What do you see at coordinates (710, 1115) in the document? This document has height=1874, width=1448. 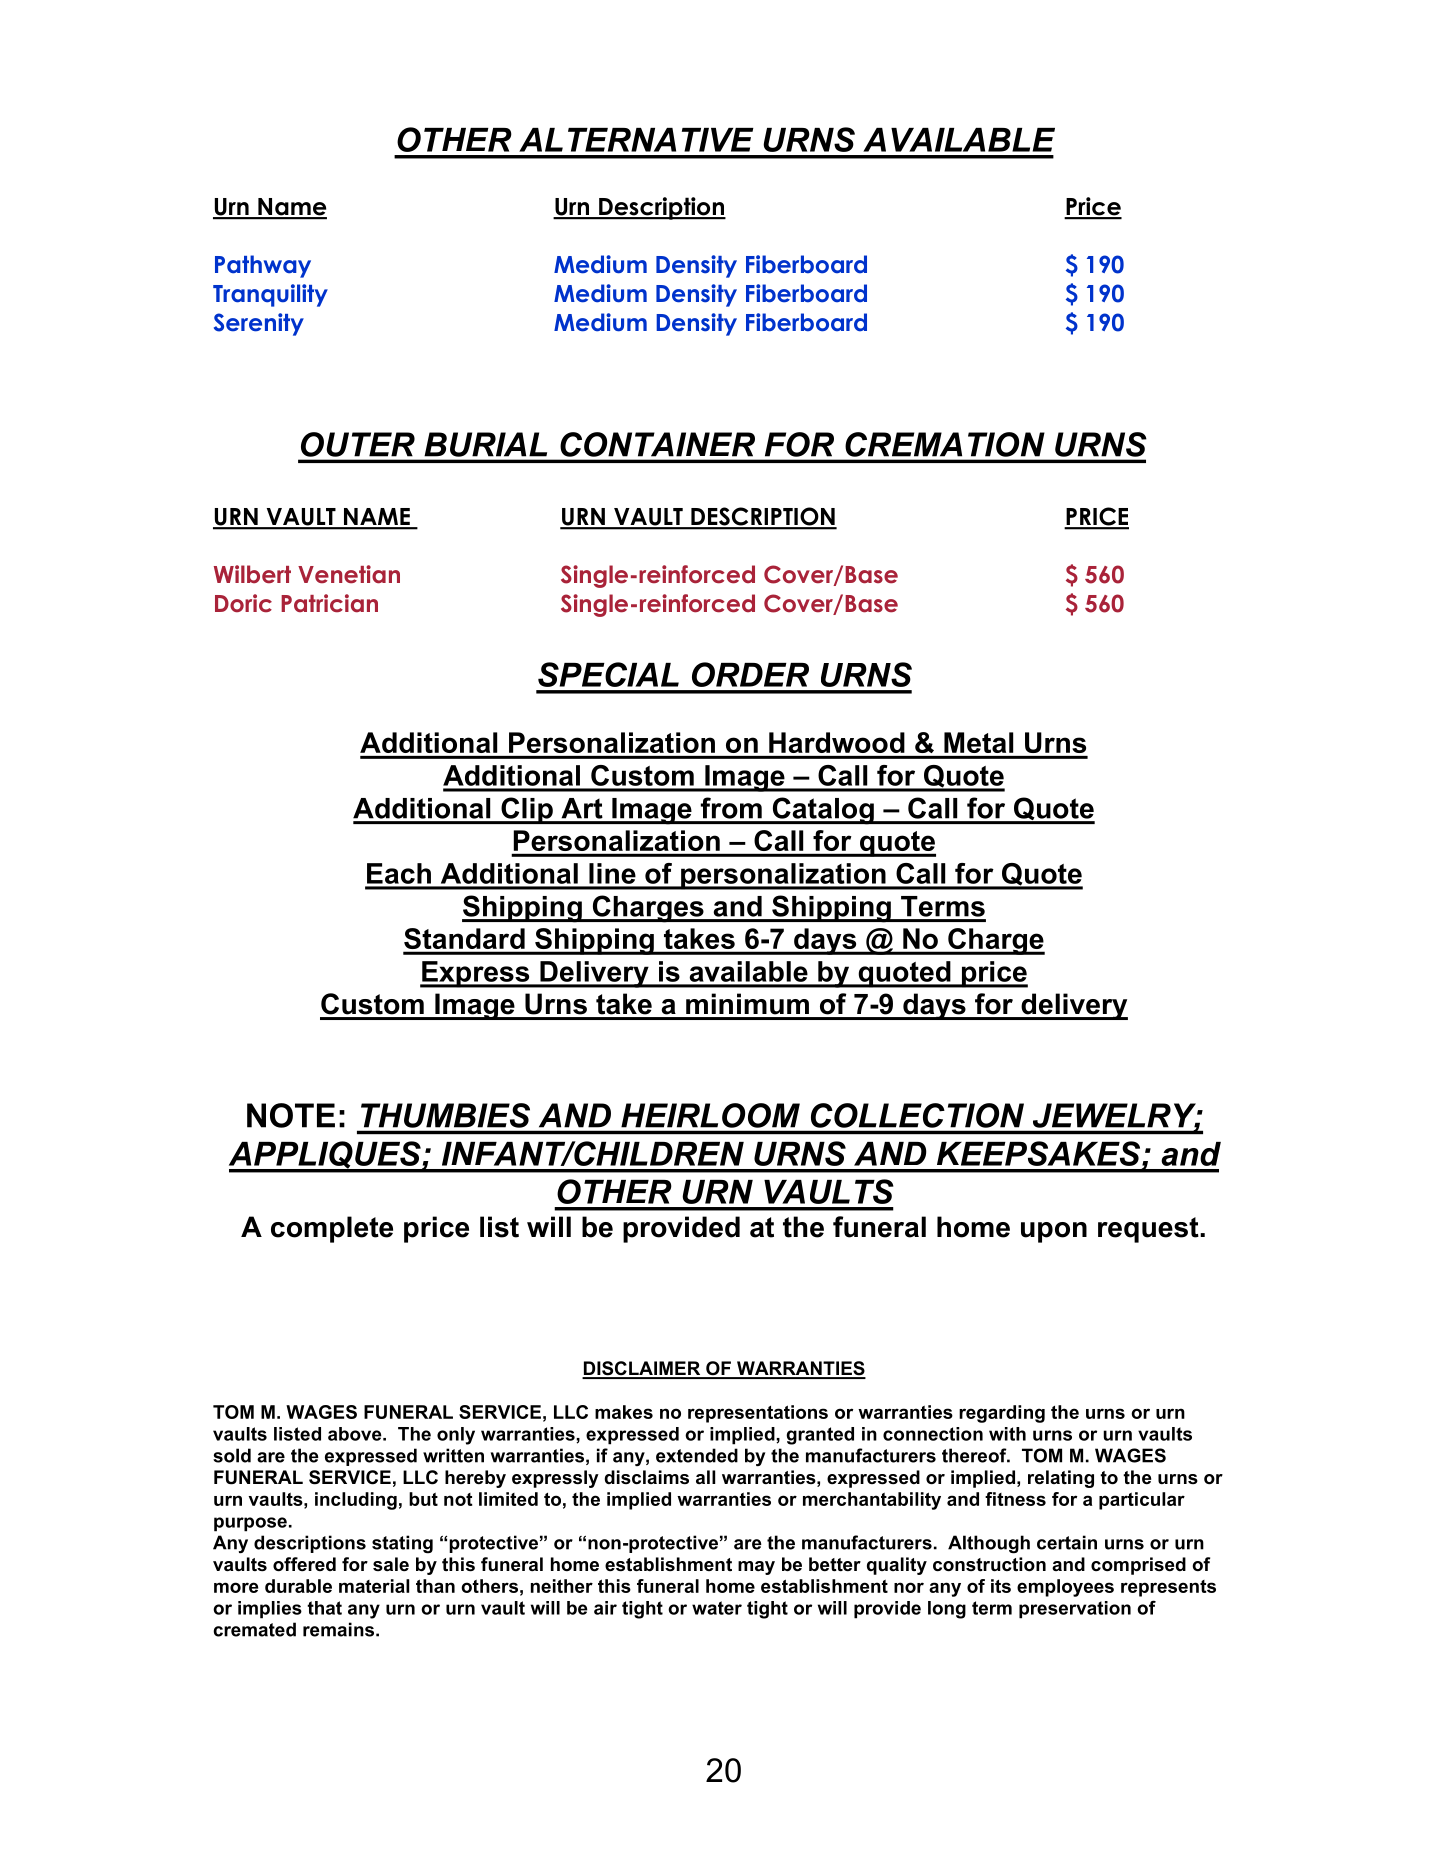 I see `HEIRLOOM` at bounding box center [710, 1115].
